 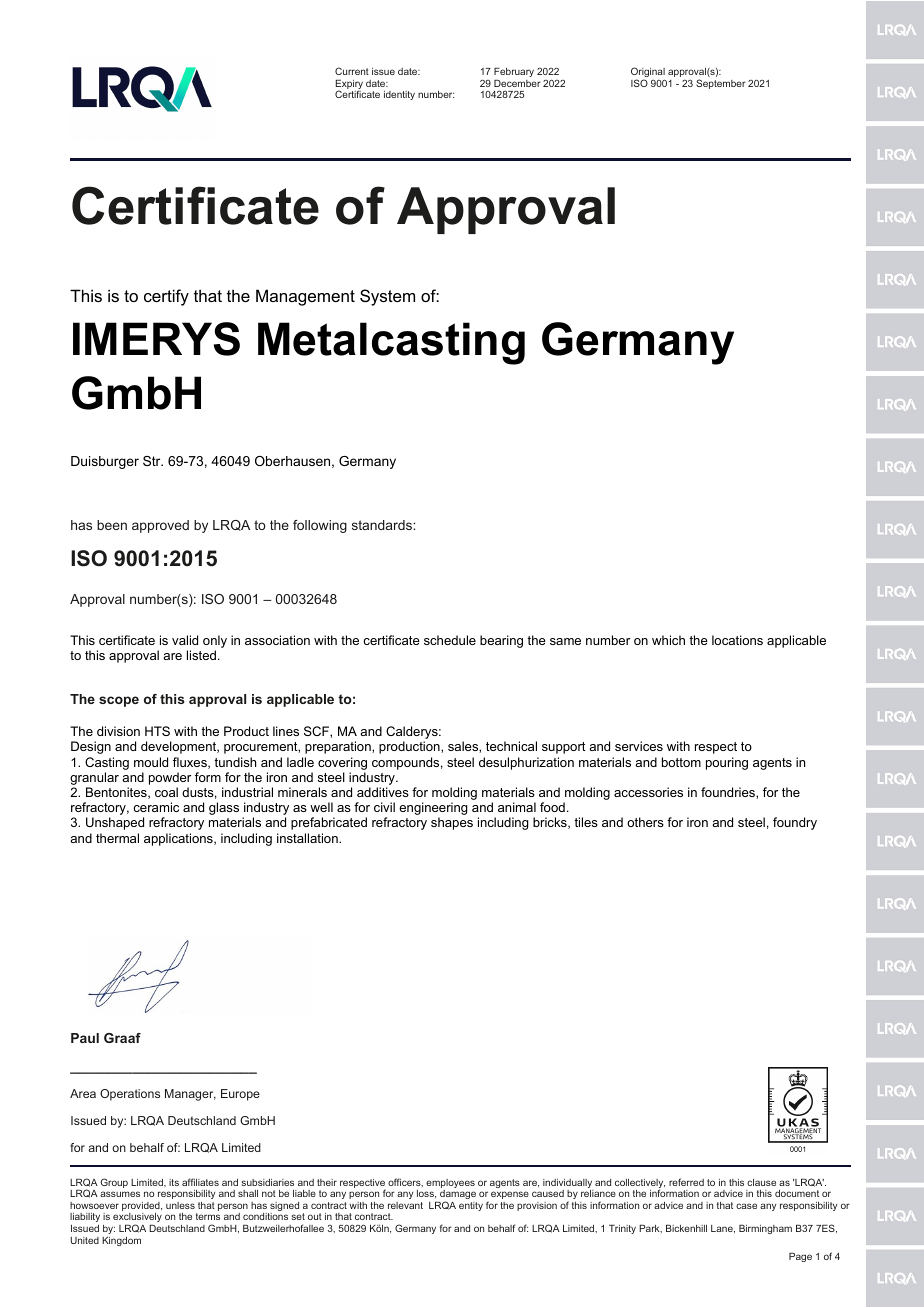 What do you see at coordinates (721, 84) in the image?
I see `September` at bounding box center [721, 84].
